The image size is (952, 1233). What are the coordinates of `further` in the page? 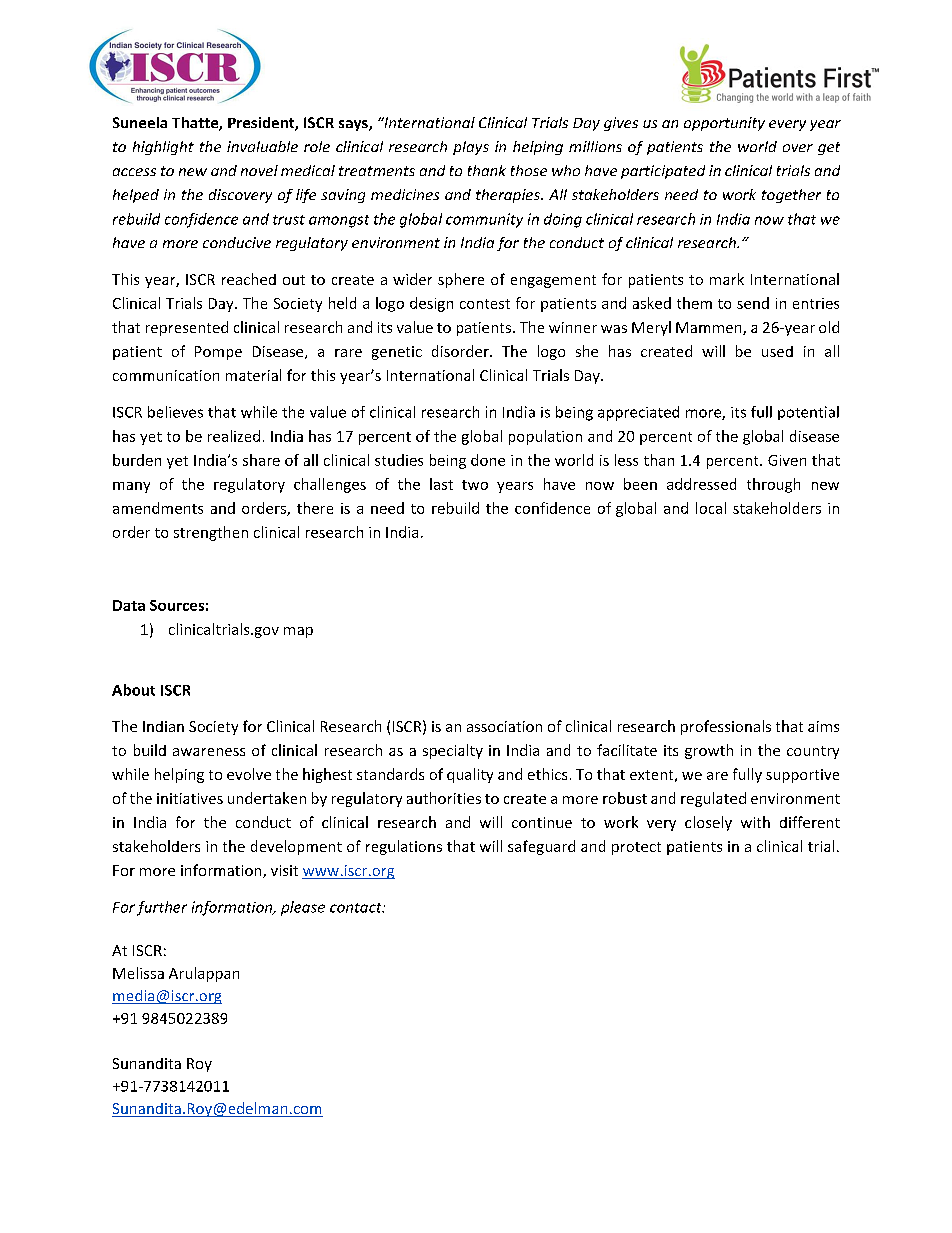 It's located at (162, 908).
